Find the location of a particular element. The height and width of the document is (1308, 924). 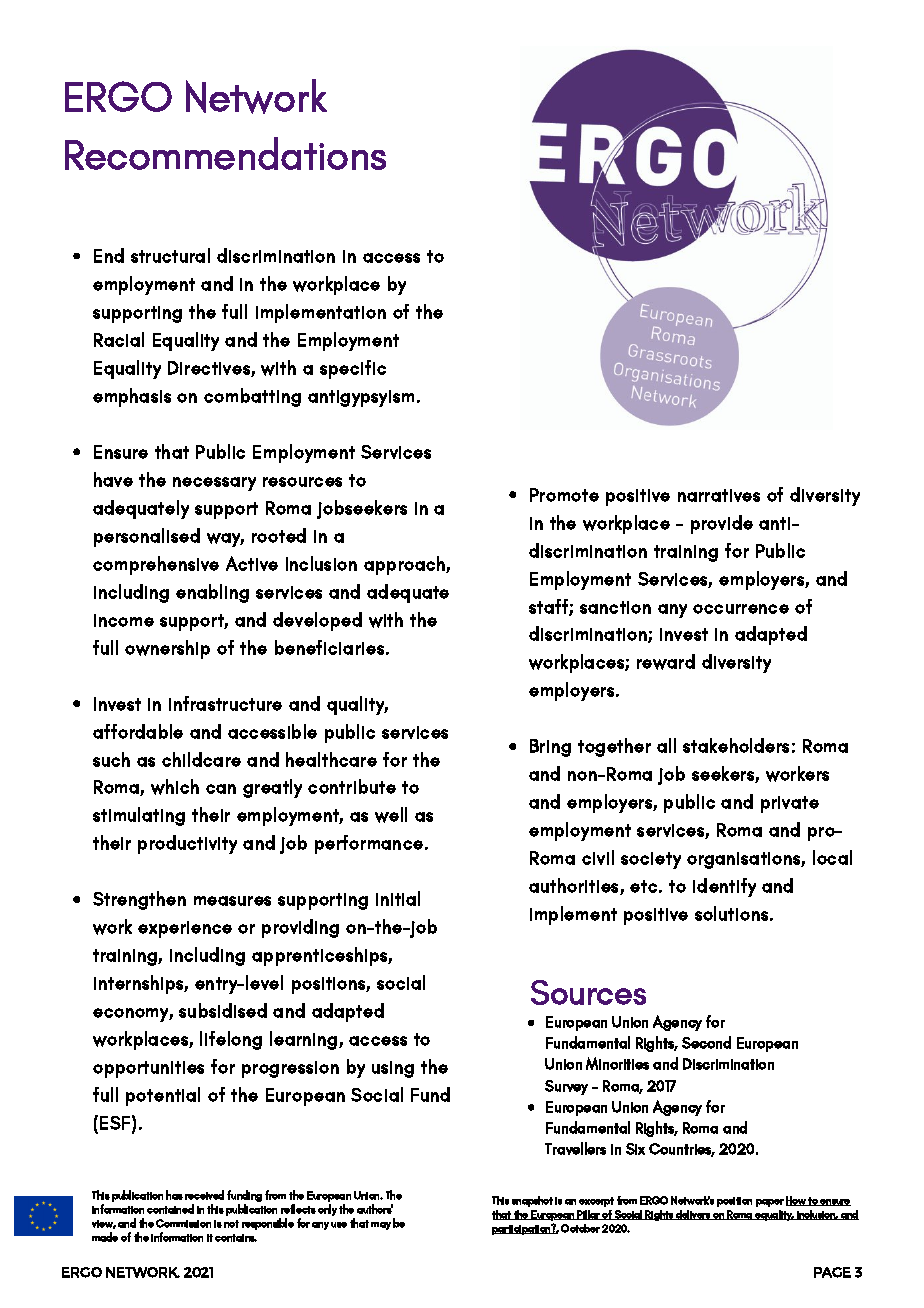

initial is located at coordinates (398, 898).
